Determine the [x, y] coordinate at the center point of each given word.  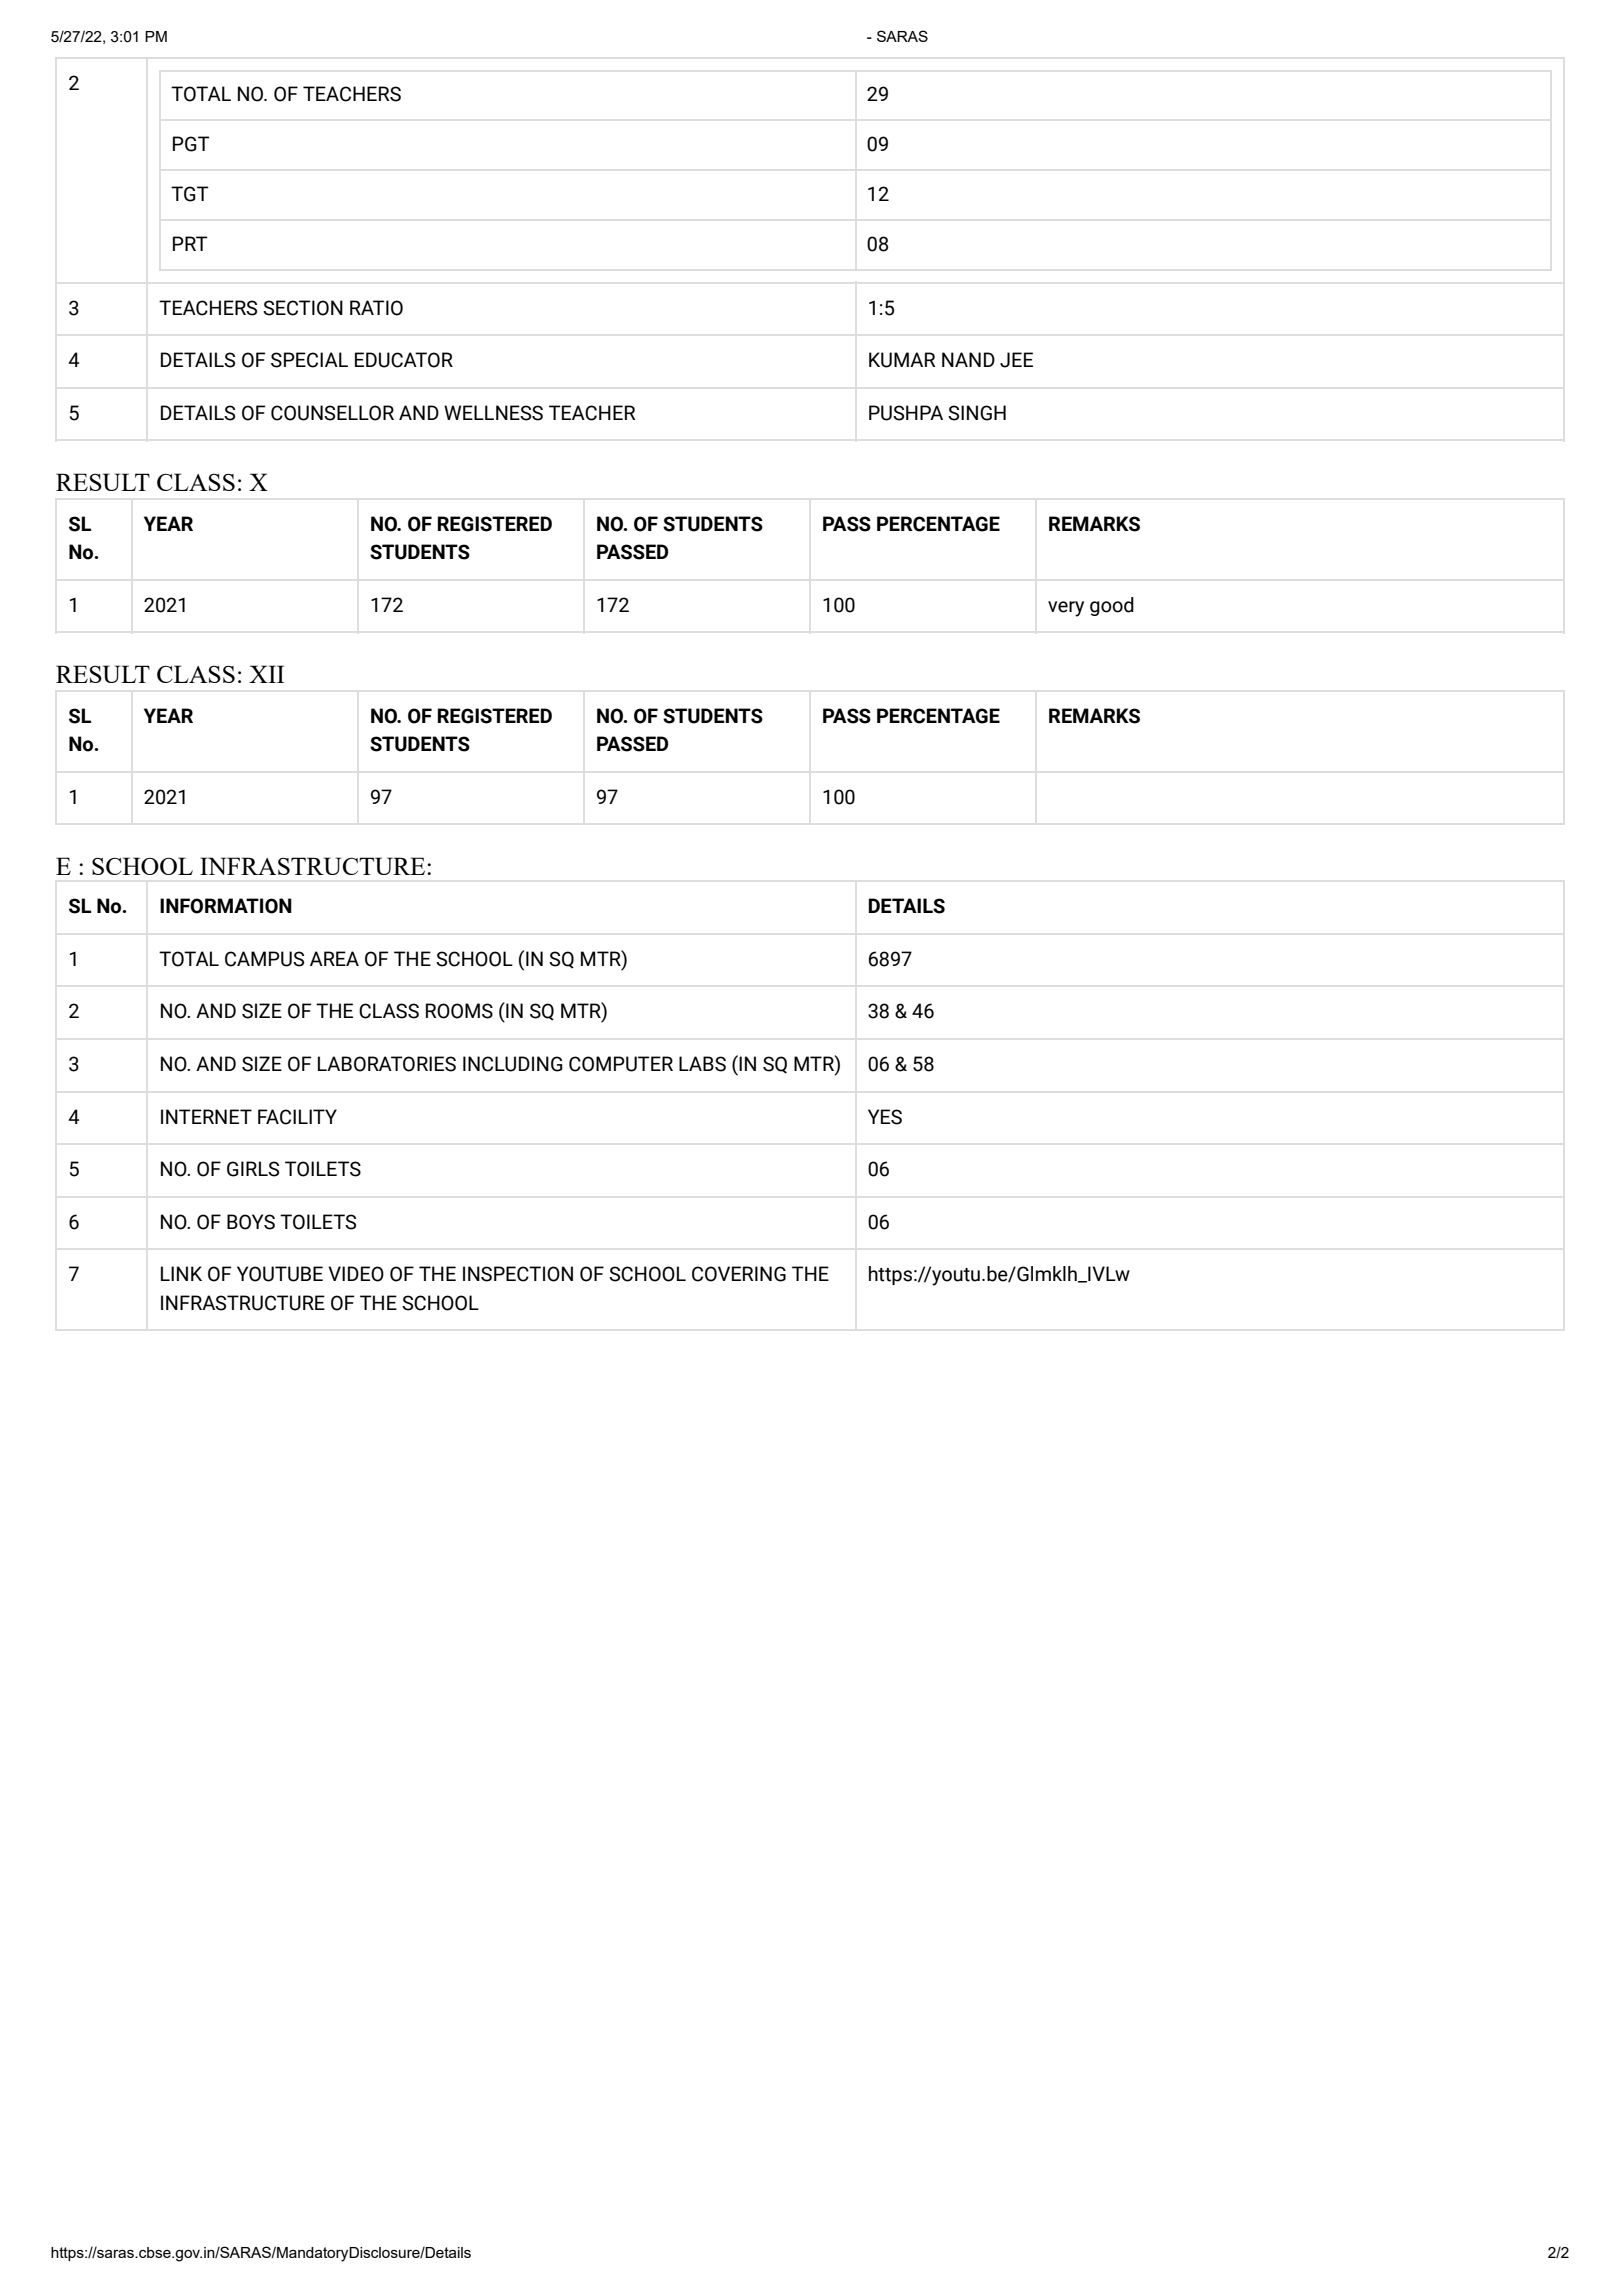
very [1066, 609]
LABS [702, 1064]
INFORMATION [226, 906]
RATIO [376, 308]
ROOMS [459, 1011]
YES [885, 1117]
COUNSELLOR [332, 413]
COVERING [739, 1274]
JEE [1016, 360]
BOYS [251, 1222]
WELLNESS [493, 413]
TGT [190, 194]
